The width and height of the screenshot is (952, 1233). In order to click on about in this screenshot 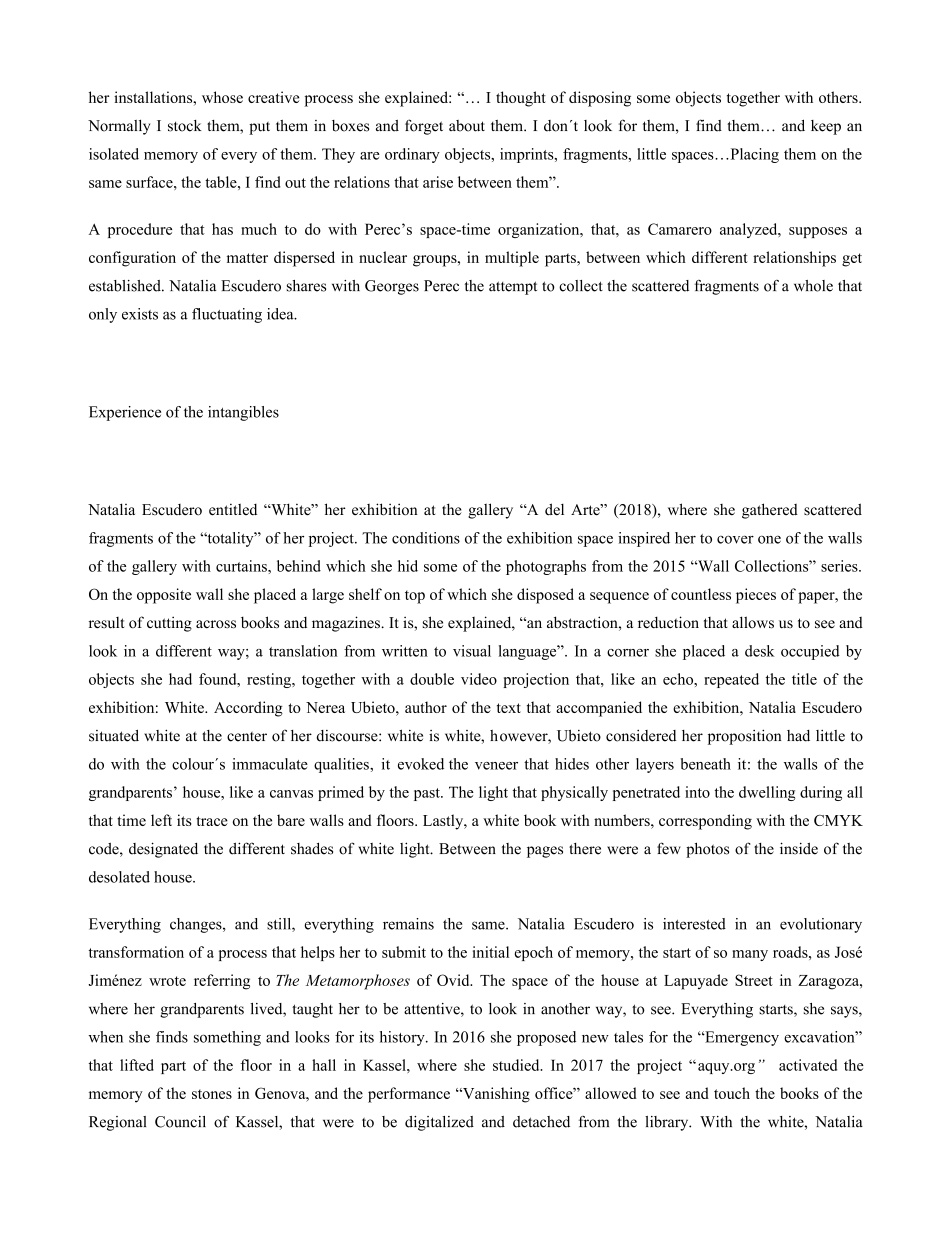, I will do `click(467, 126)`.
